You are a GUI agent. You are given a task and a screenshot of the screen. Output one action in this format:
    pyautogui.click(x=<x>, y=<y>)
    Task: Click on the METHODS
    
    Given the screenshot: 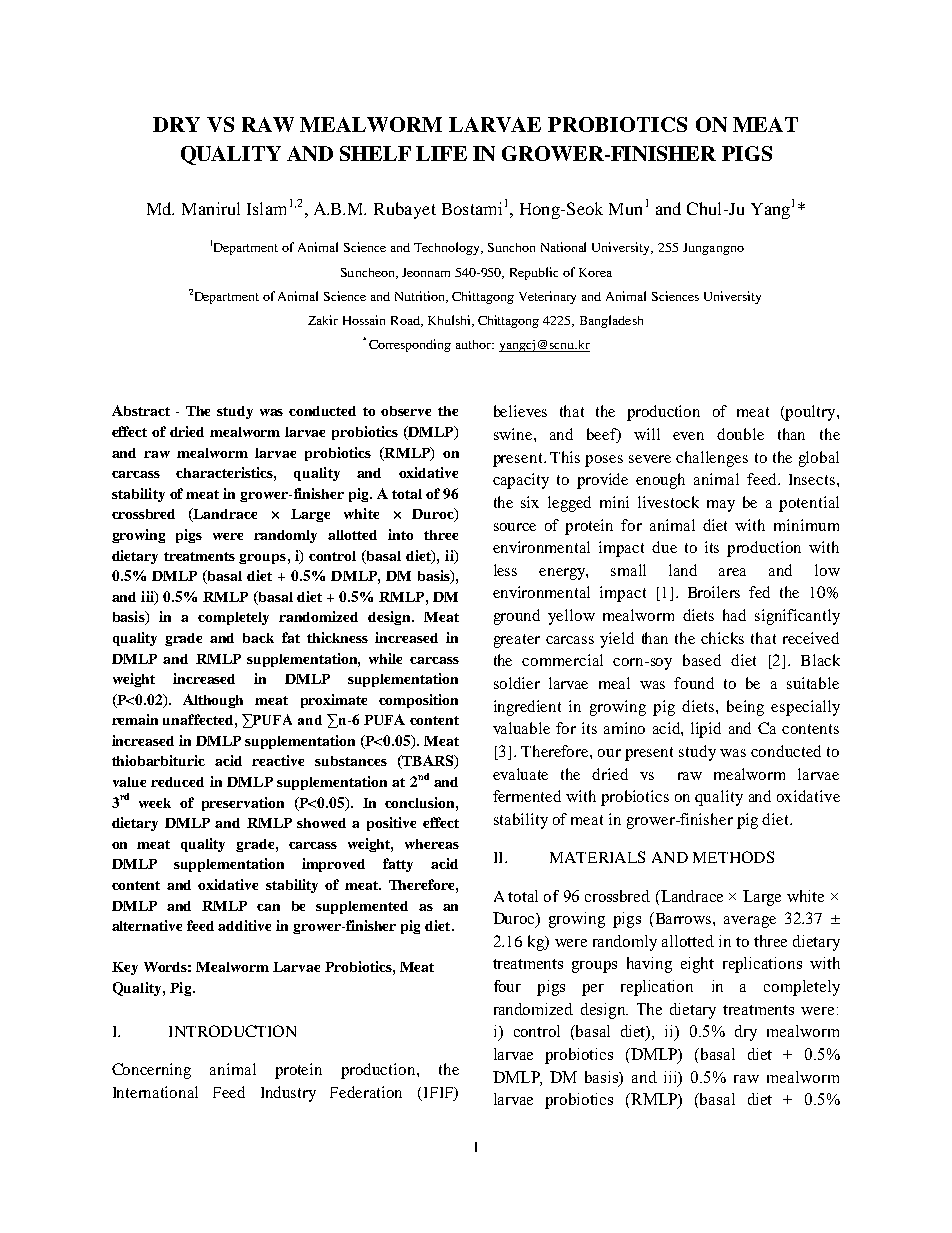 What is the action you would take?
    pyautogui.click(x=733, y=857)
